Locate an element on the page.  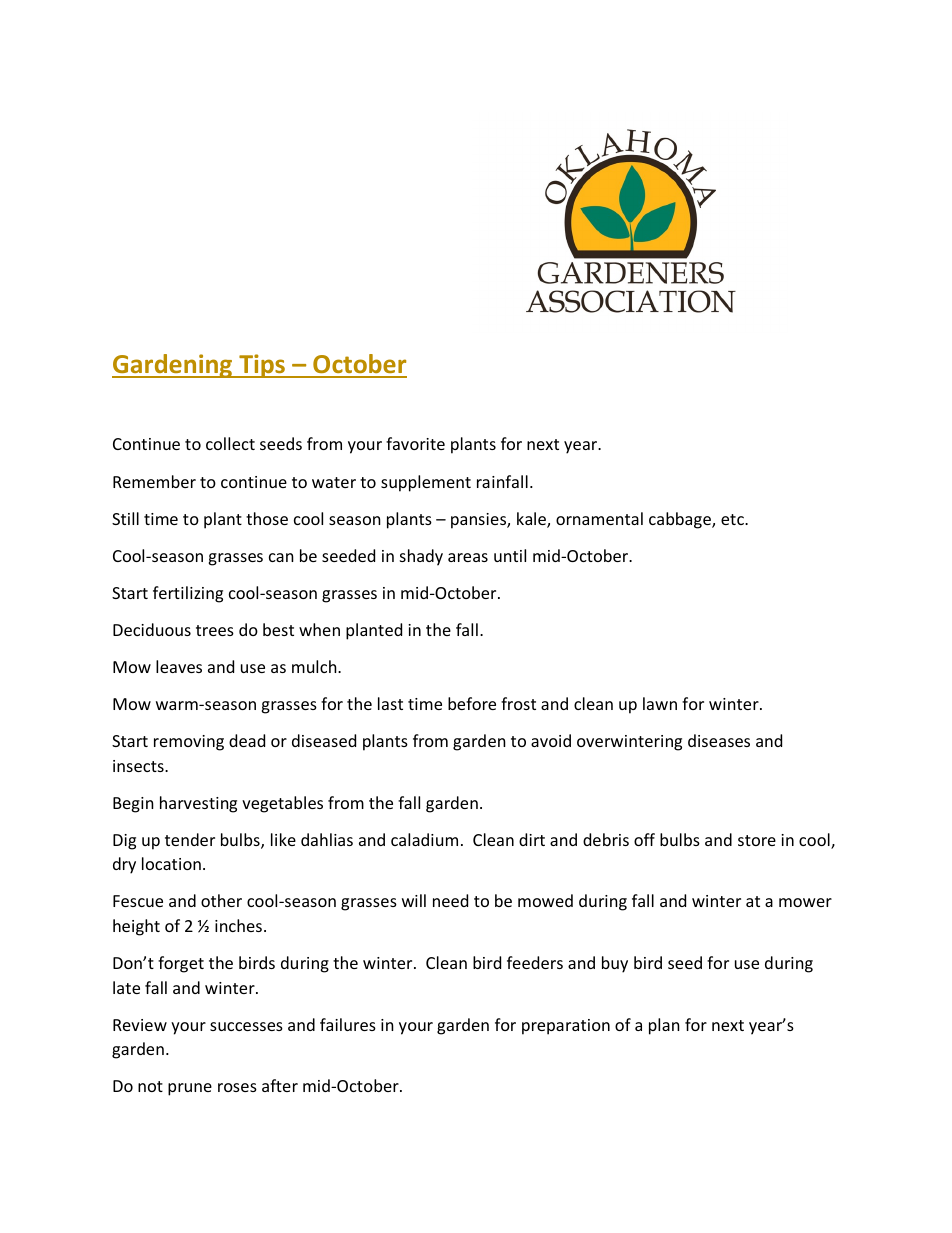
etc is located at coordinates (733, 519).
